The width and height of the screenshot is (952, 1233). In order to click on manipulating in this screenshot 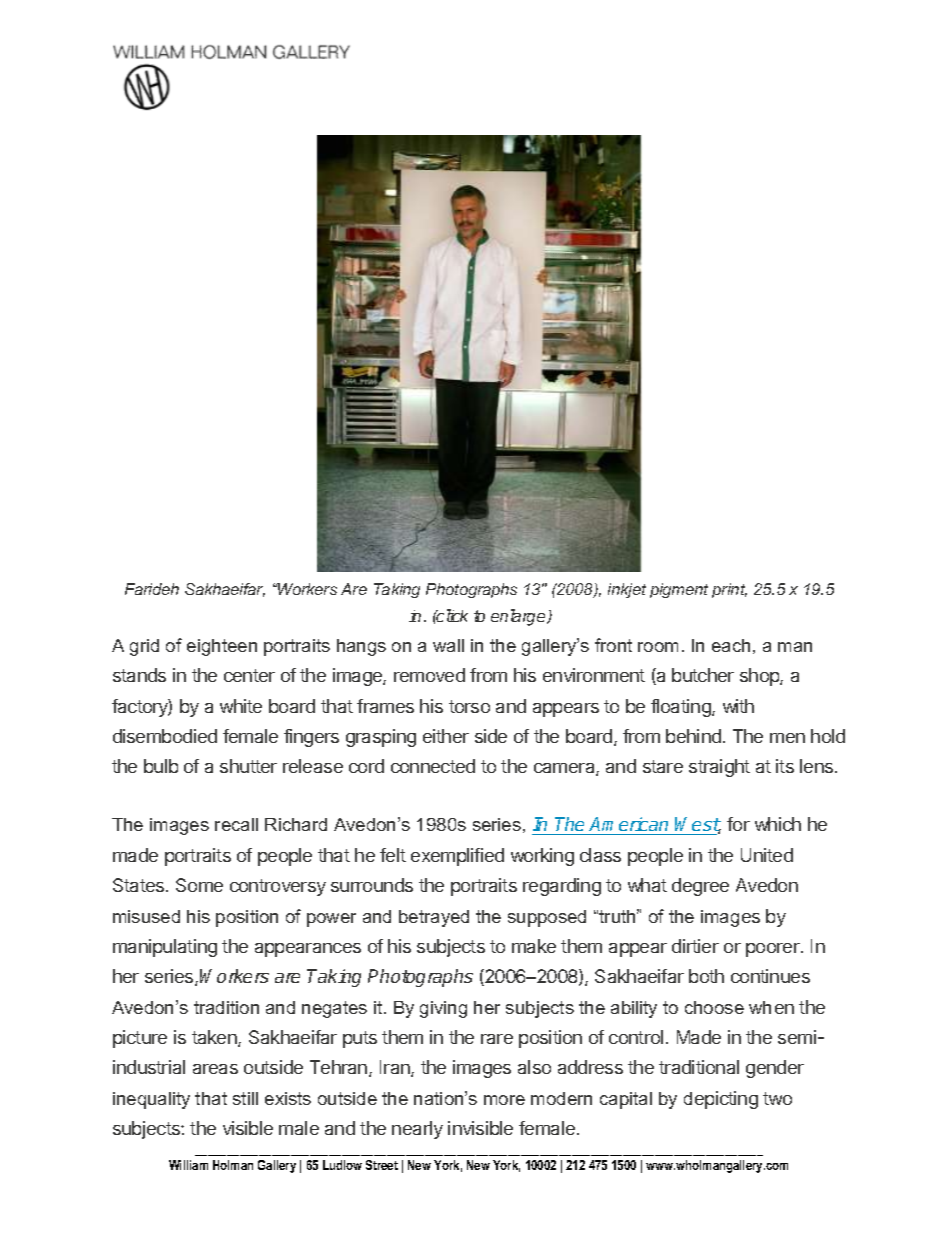, I will do `click(165, 948)`.
